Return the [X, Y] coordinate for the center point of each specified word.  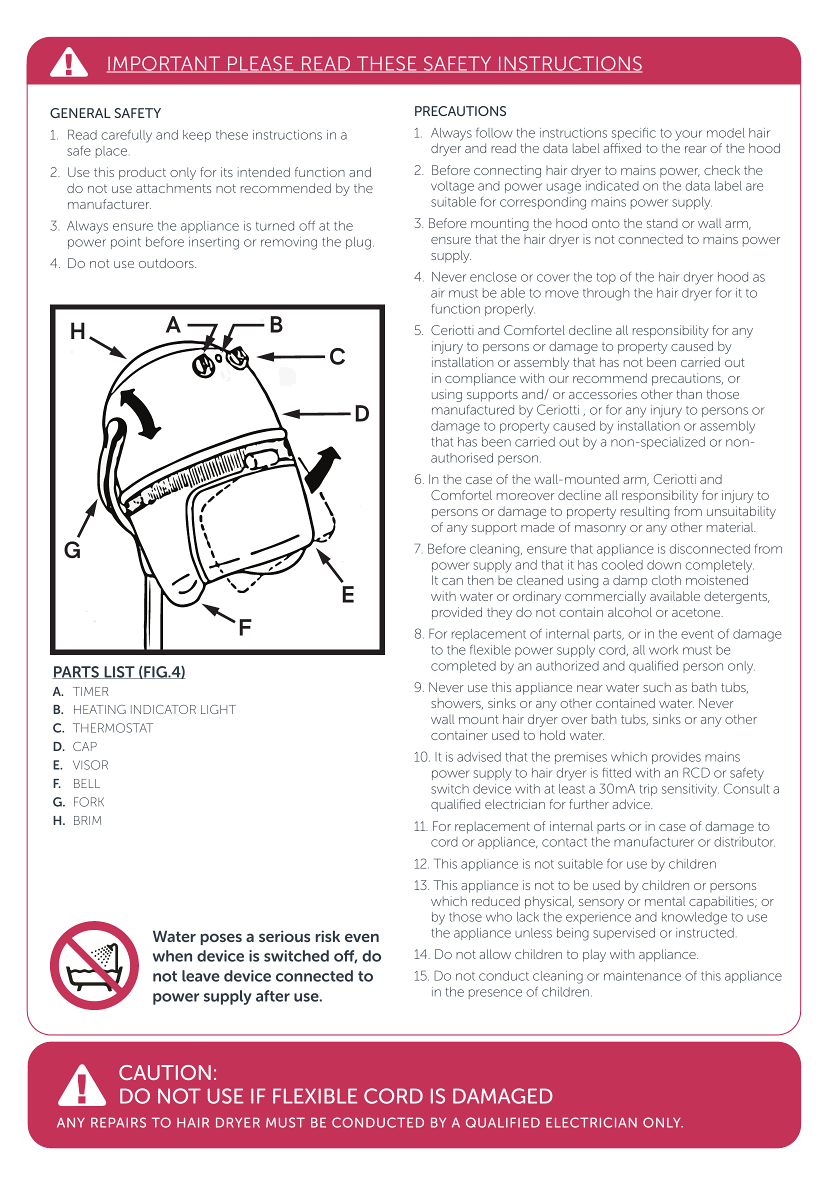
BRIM [87, 820]
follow [494, 133]
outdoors [167, 263]
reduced [496, 901]
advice [632, 804]
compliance [480, 379]
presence [495, 994]
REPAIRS [118, 1122]
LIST [119, 672]
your [689, 135]
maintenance [642, 976]
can [452, 581]
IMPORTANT [165, 64]
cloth [666, 580]
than [689, 394]
